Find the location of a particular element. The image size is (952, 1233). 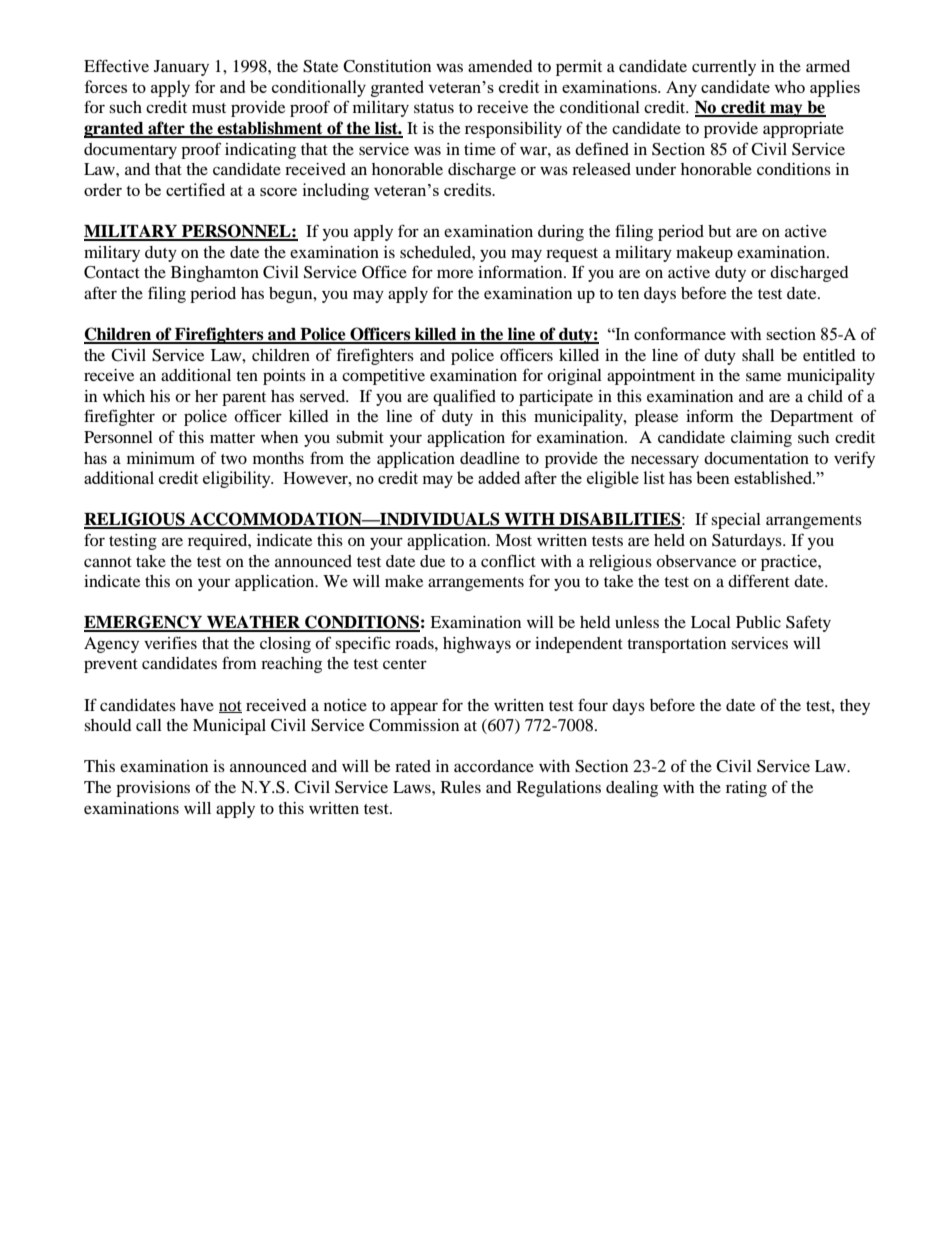

Binghamton is located at coordinates (215, 274).
